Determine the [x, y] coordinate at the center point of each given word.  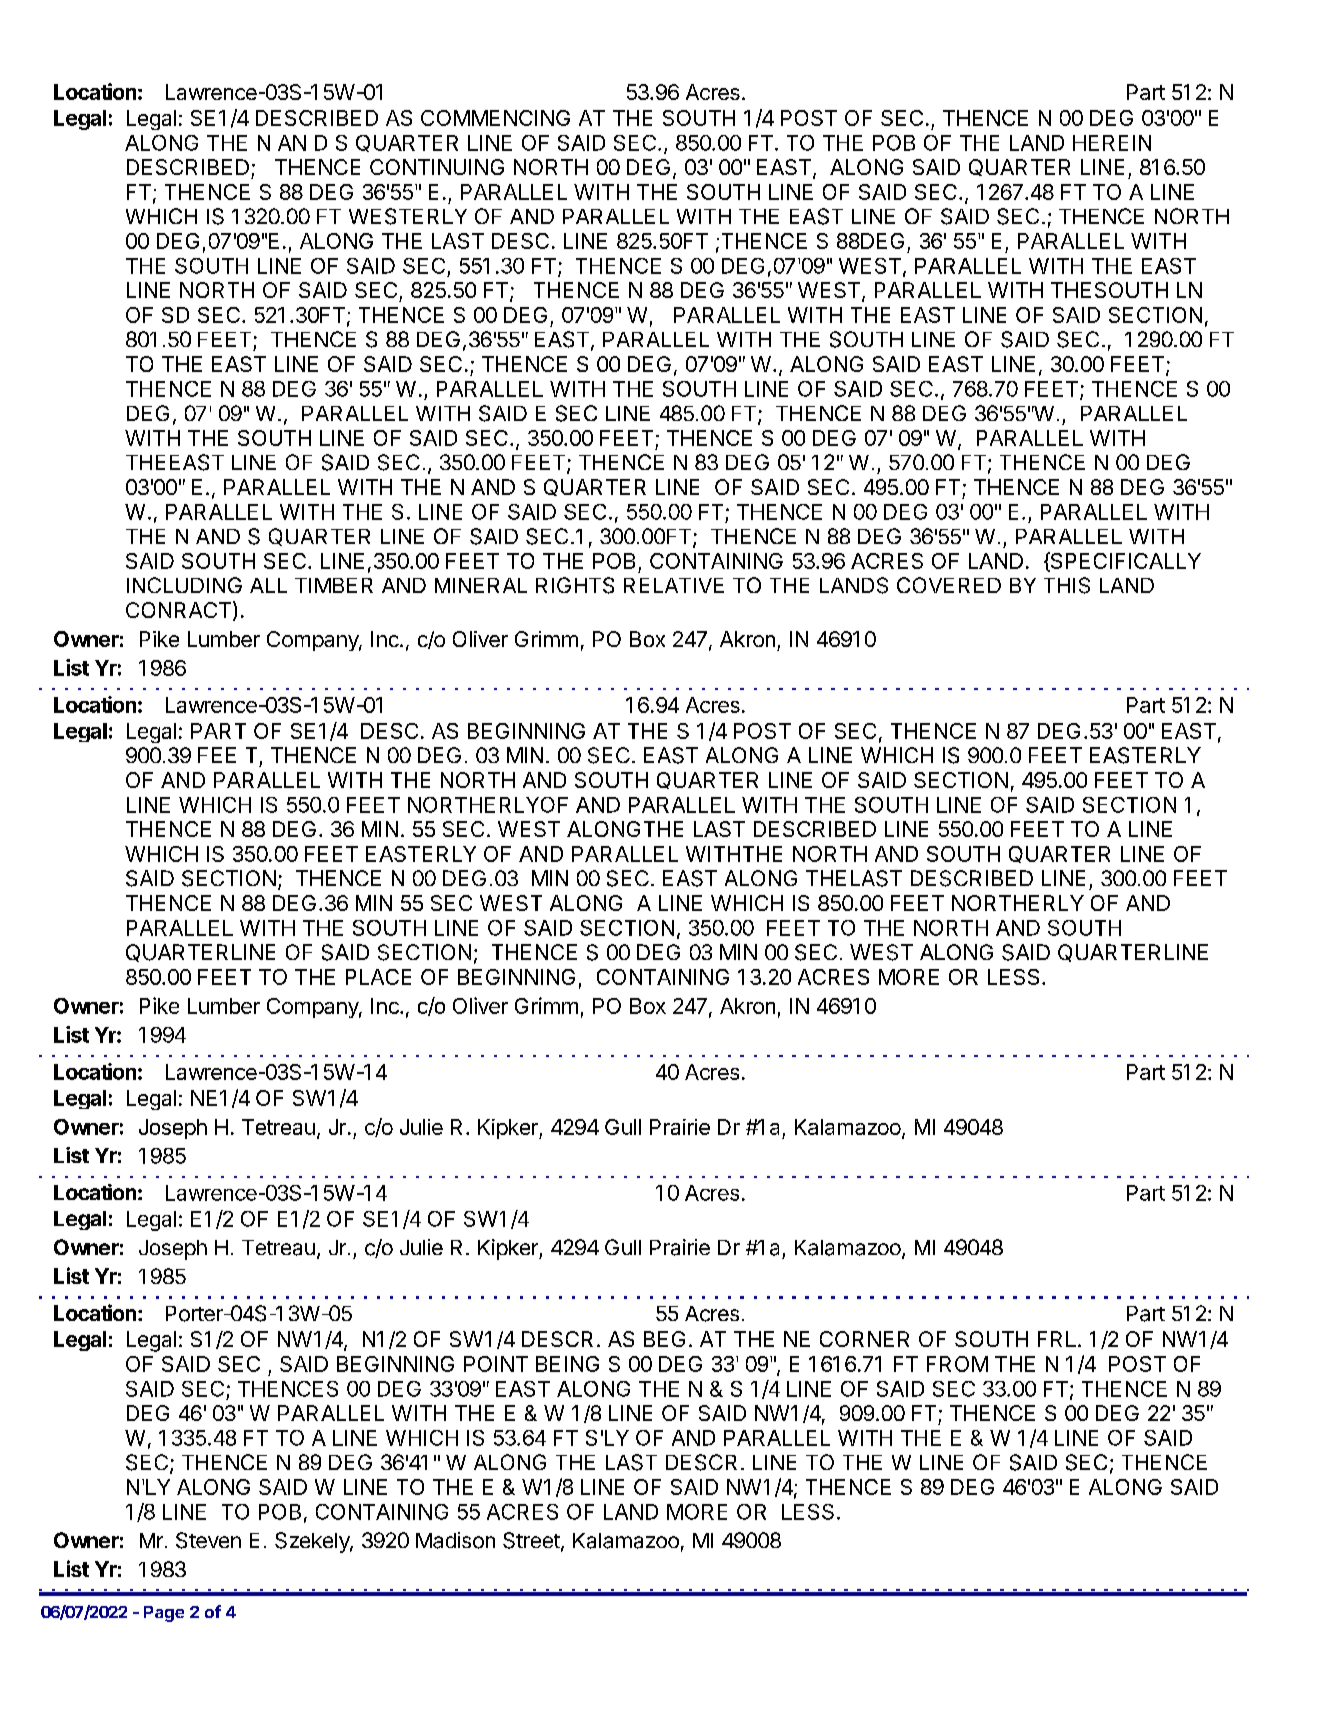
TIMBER [334, 585]
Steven [208, 1540]
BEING [567, 1364]
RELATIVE [674, 585]
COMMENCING [495, 118]
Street [531, 1540]
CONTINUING [437, 167]
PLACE [378, 977]
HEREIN [1112, 143]
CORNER [864, 1339]
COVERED [949, 585]
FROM [957, 1364]
